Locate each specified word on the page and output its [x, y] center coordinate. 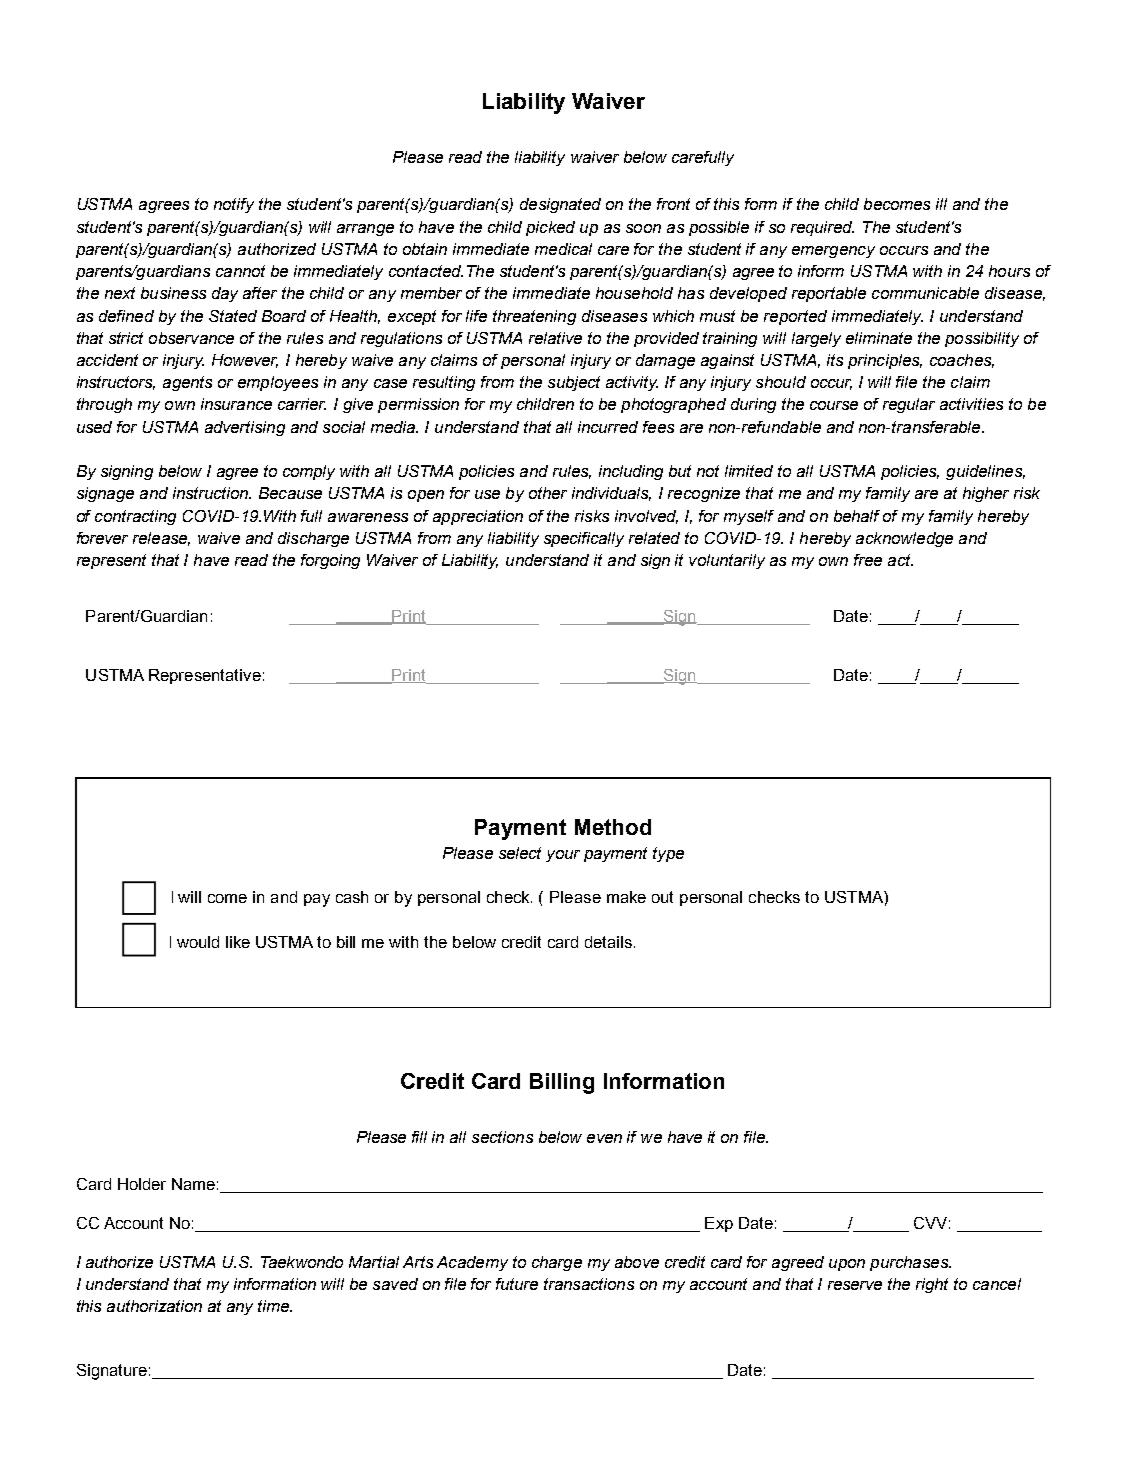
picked [550, 228]
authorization [154, 1306]
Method [613, 827]
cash [352, 897]
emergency [833, 252]
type [668, 854]
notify [234, 205]
